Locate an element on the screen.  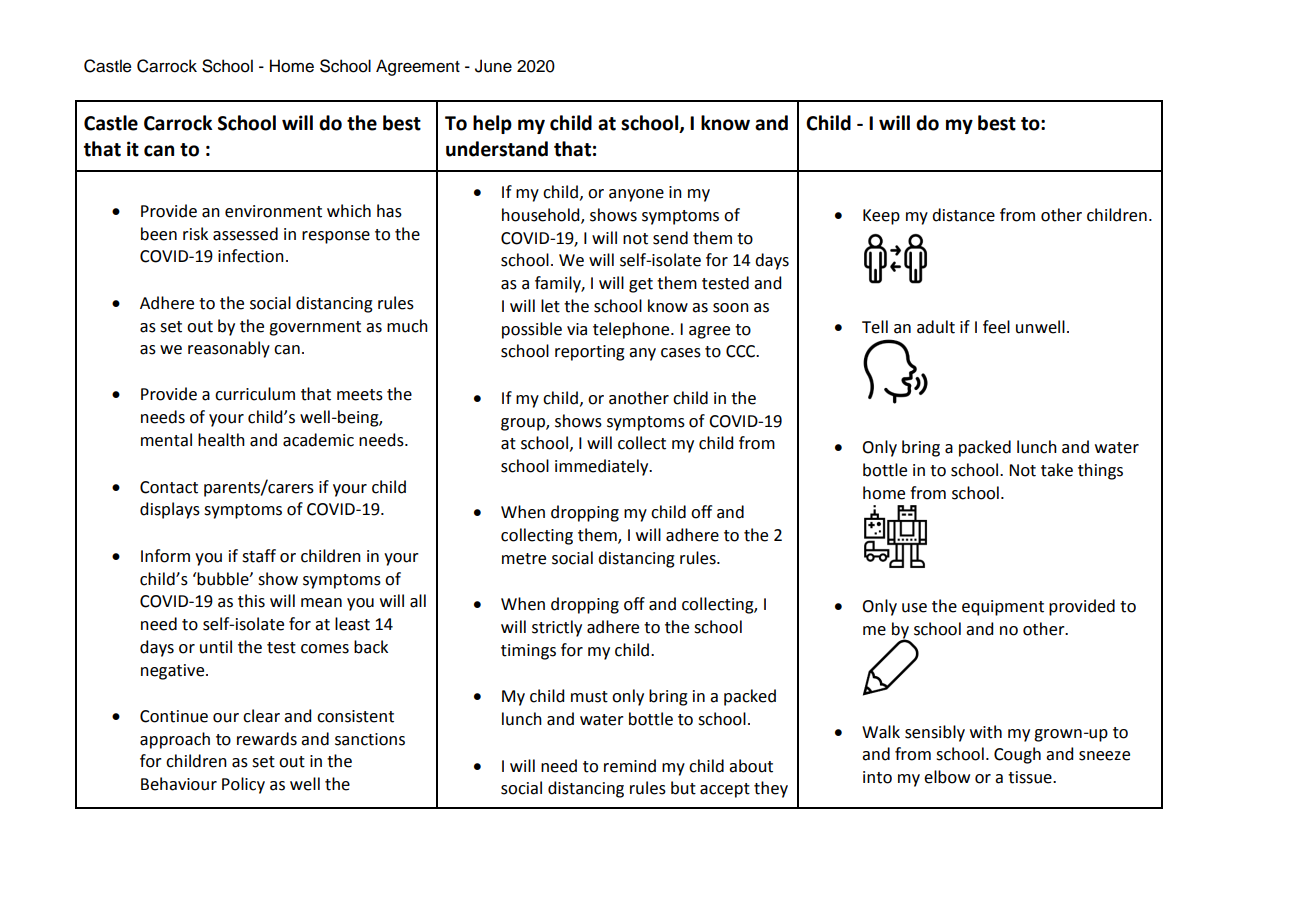
help is located at coordinates (492, 124).
